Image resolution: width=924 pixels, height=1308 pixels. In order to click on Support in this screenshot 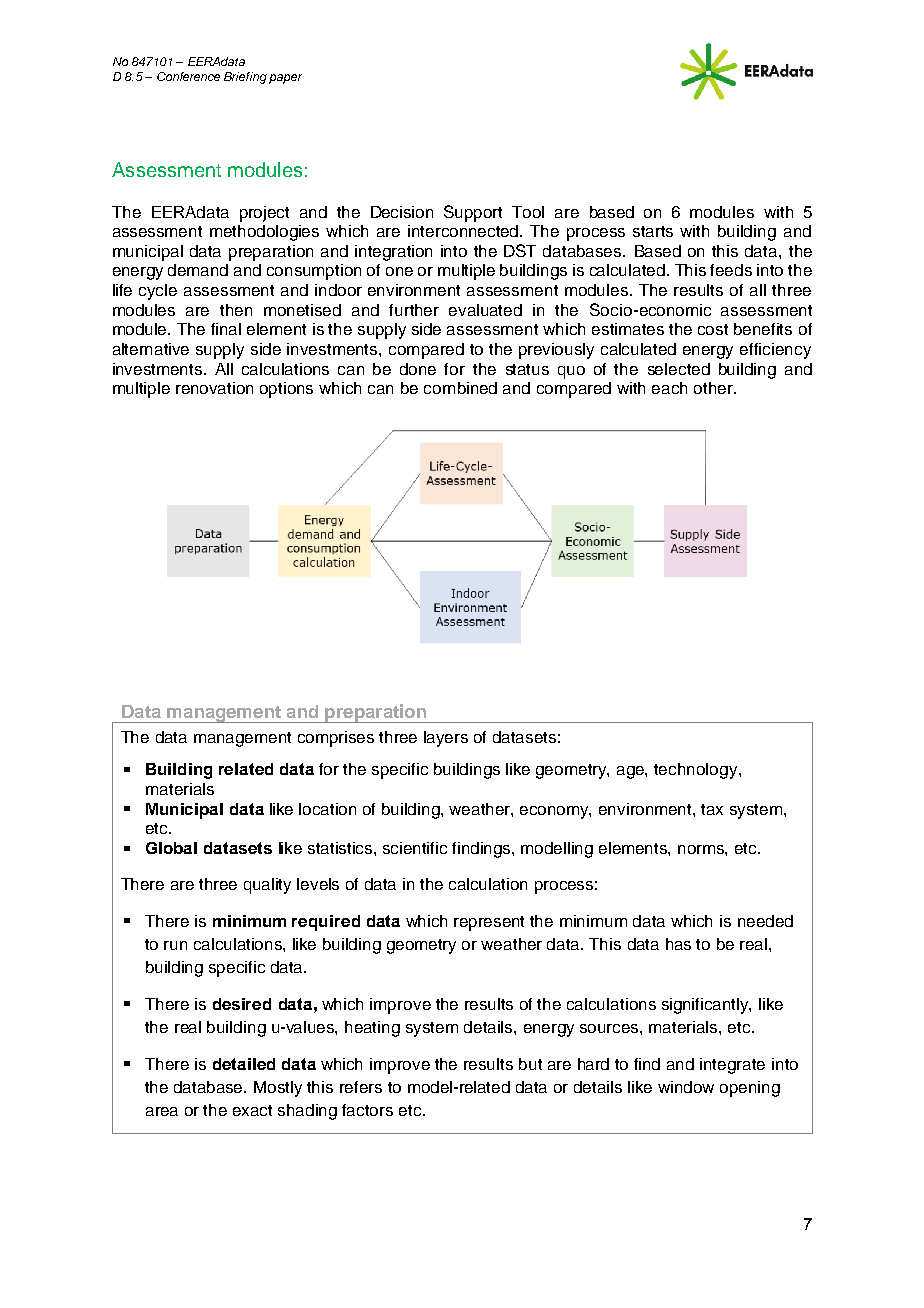, I will do `click(473, 213)`.
